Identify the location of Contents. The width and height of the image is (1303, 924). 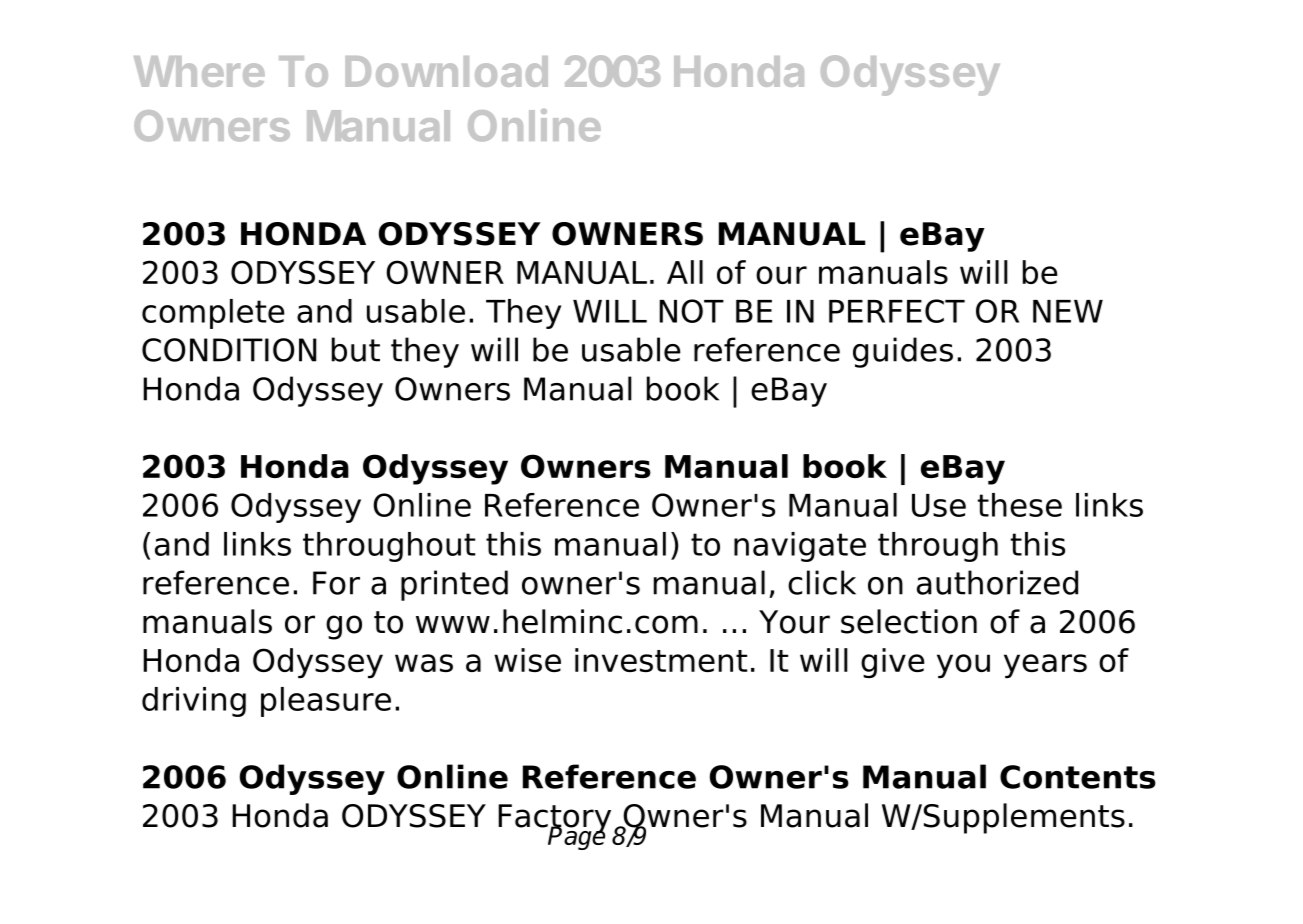
(1078, 777).
